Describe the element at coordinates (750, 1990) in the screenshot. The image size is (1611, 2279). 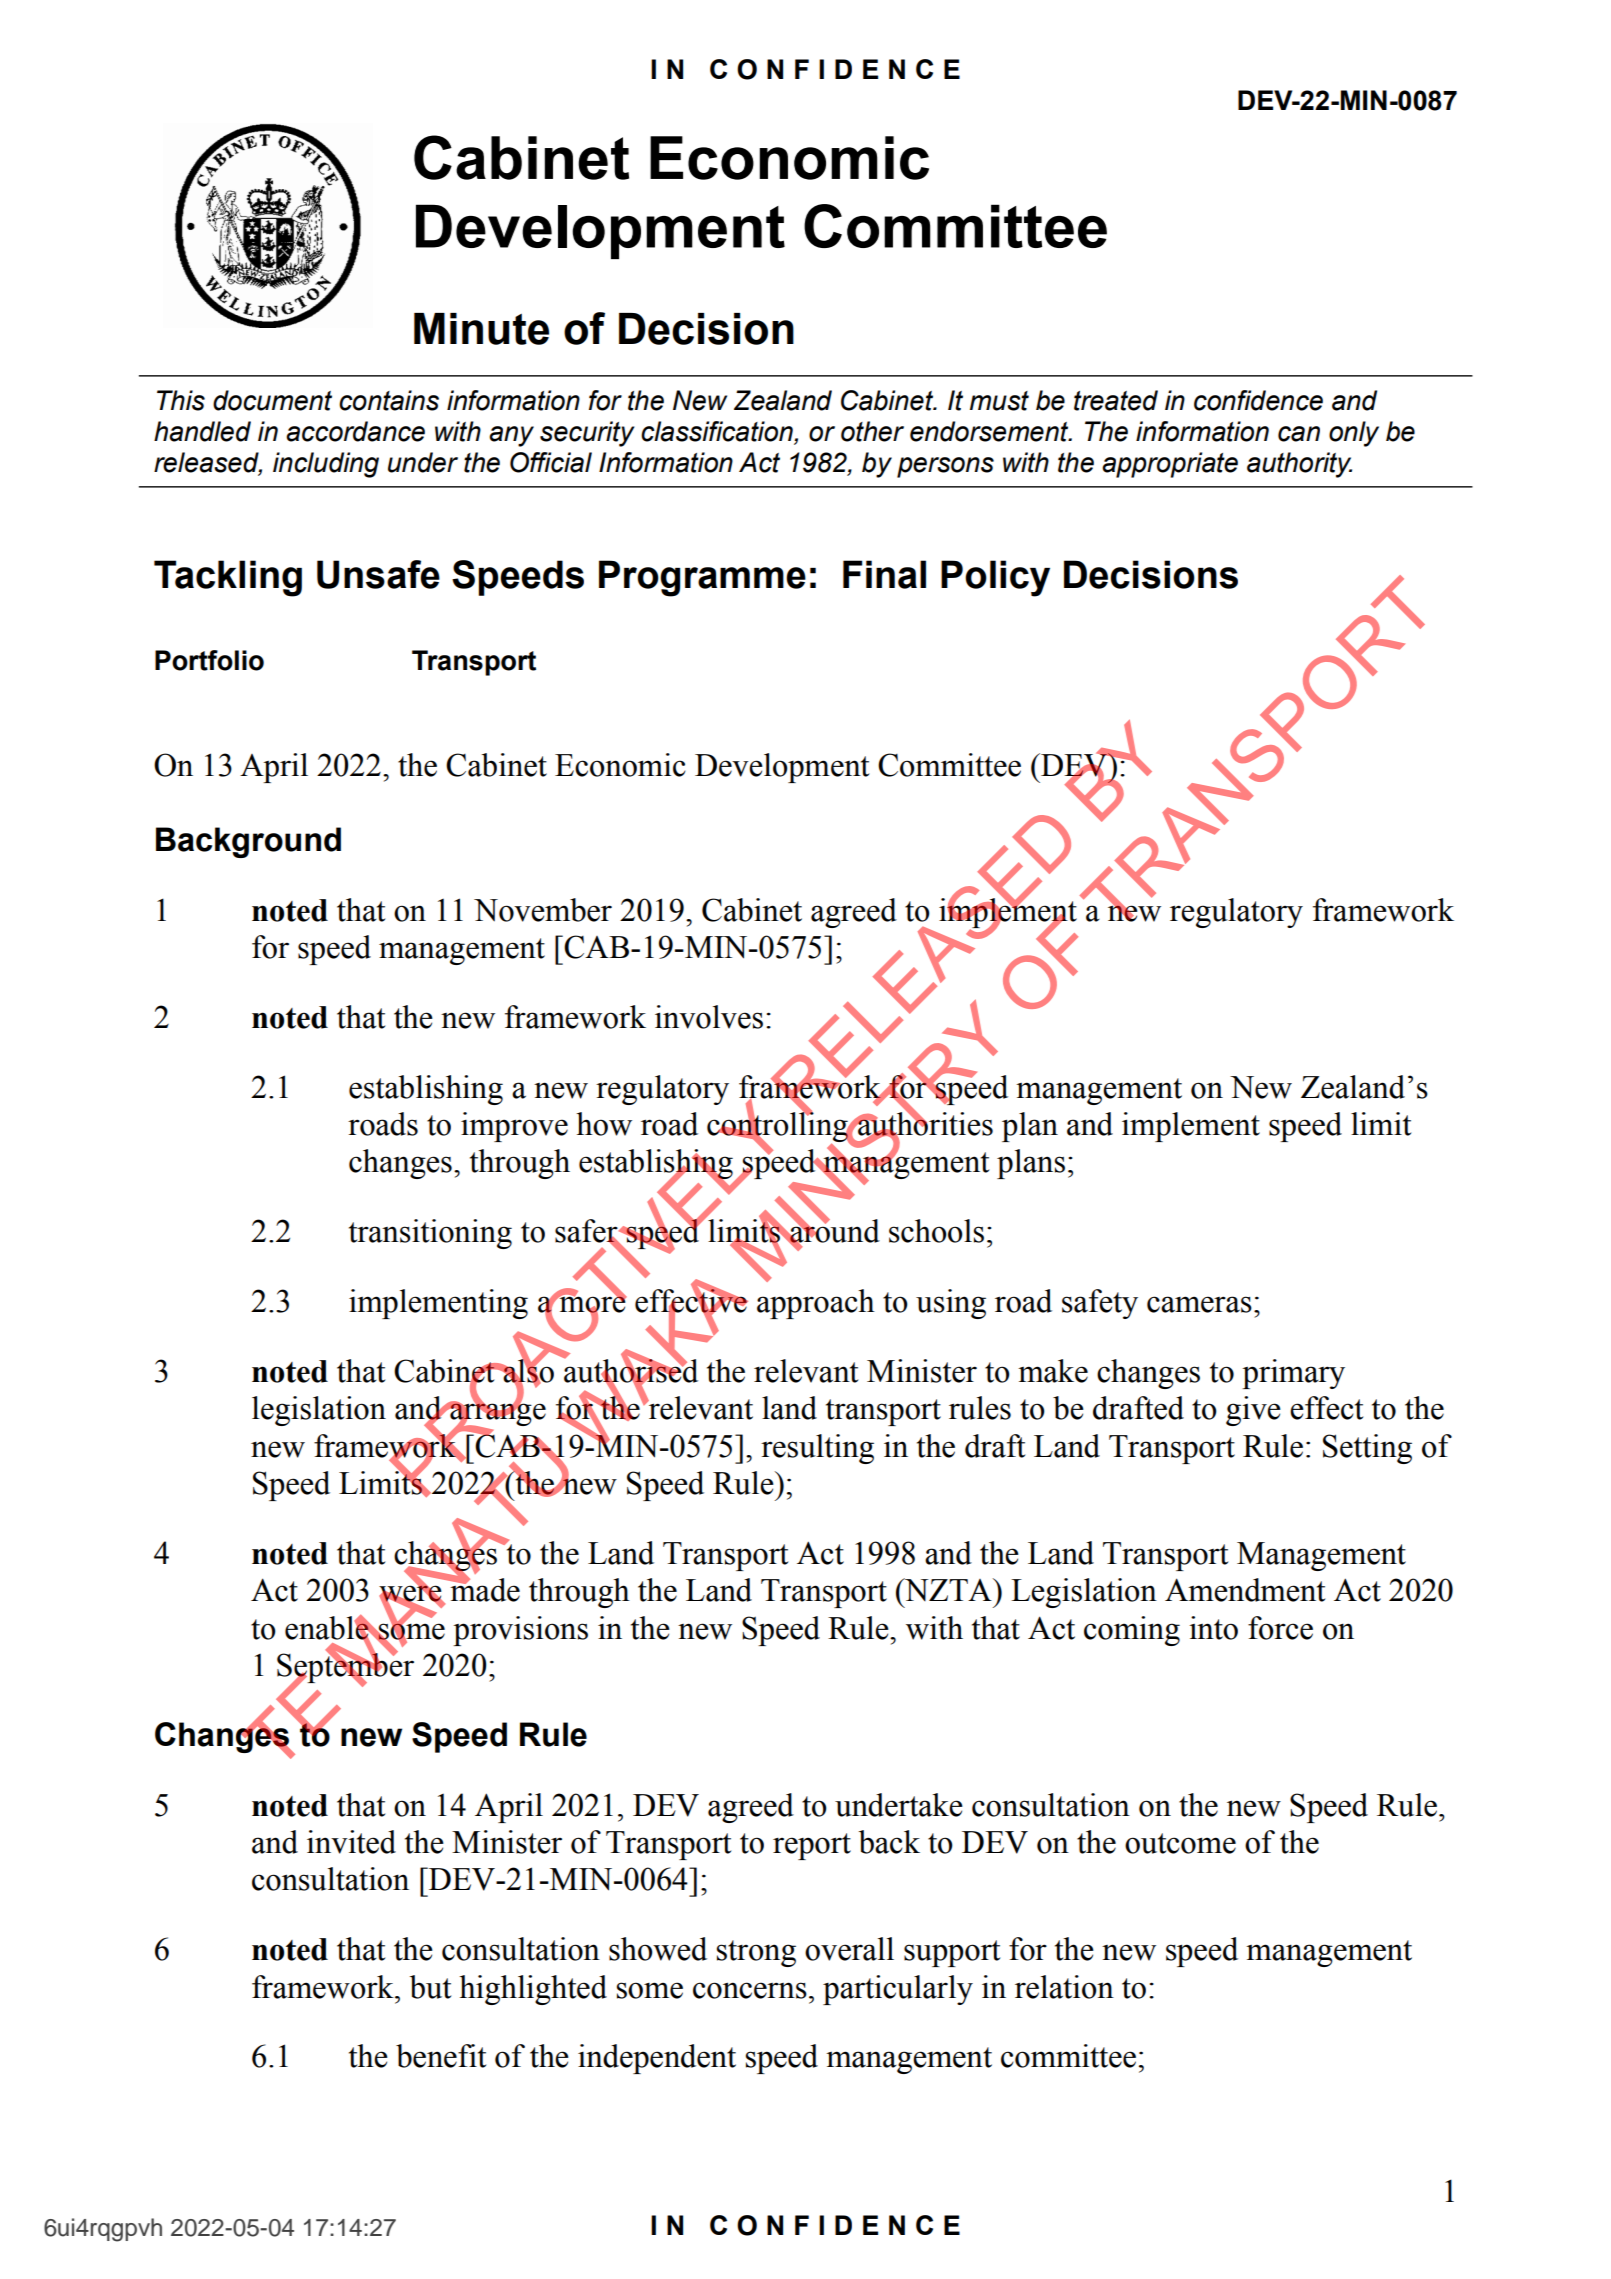
I see `concerns` at that location.
